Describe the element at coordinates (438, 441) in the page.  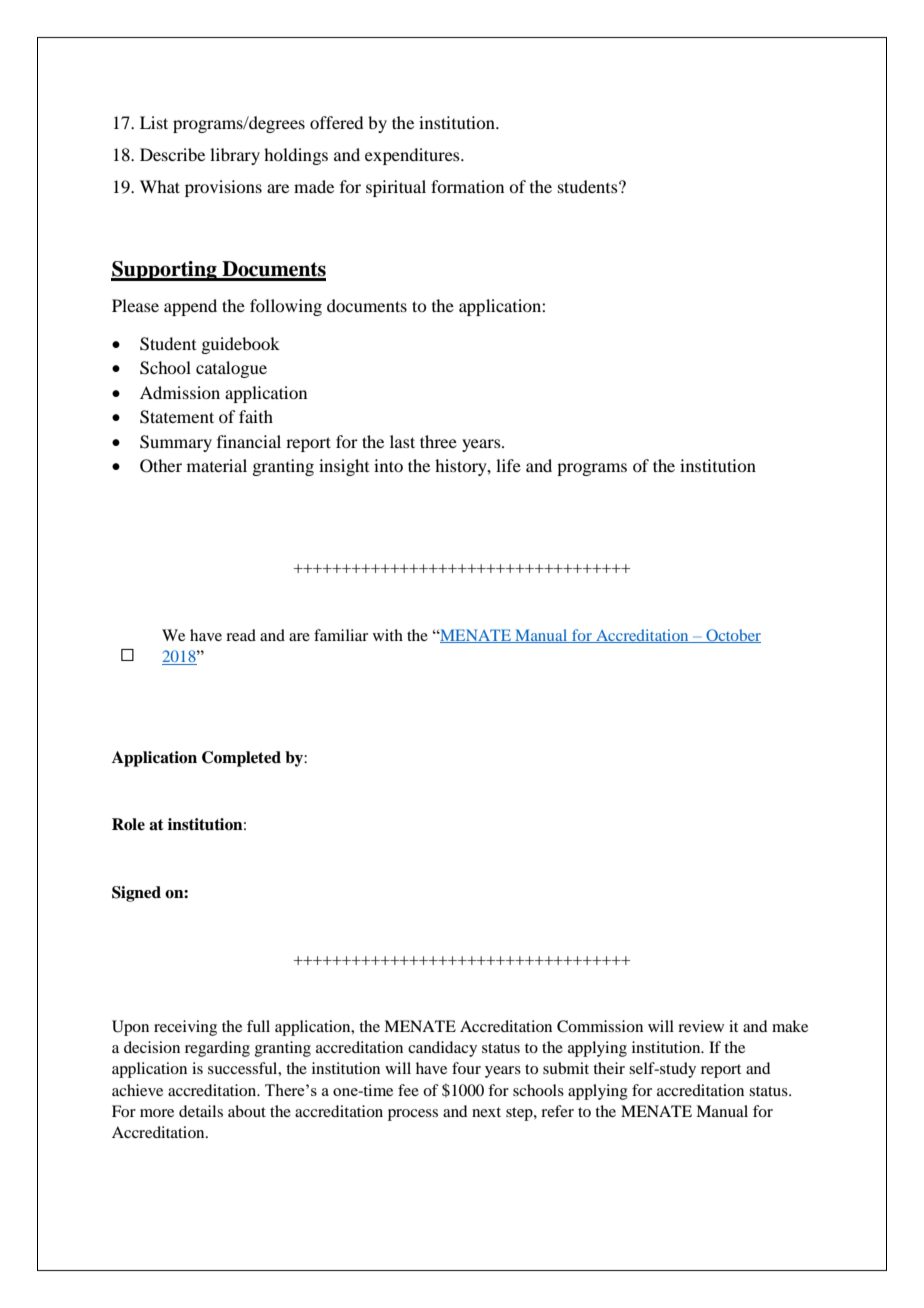
I see `three` at that location.
